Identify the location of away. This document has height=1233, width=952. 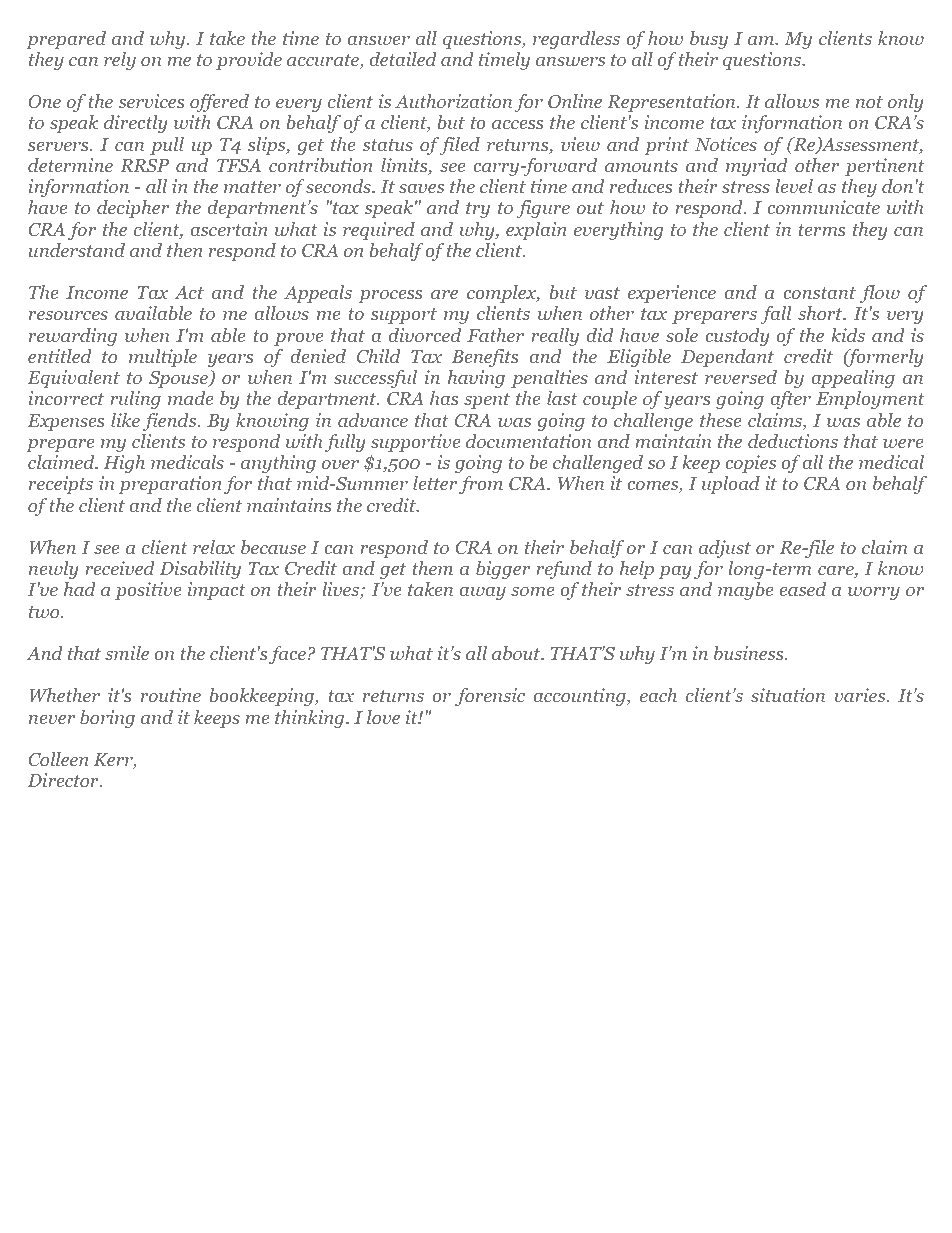
(482, 593).
